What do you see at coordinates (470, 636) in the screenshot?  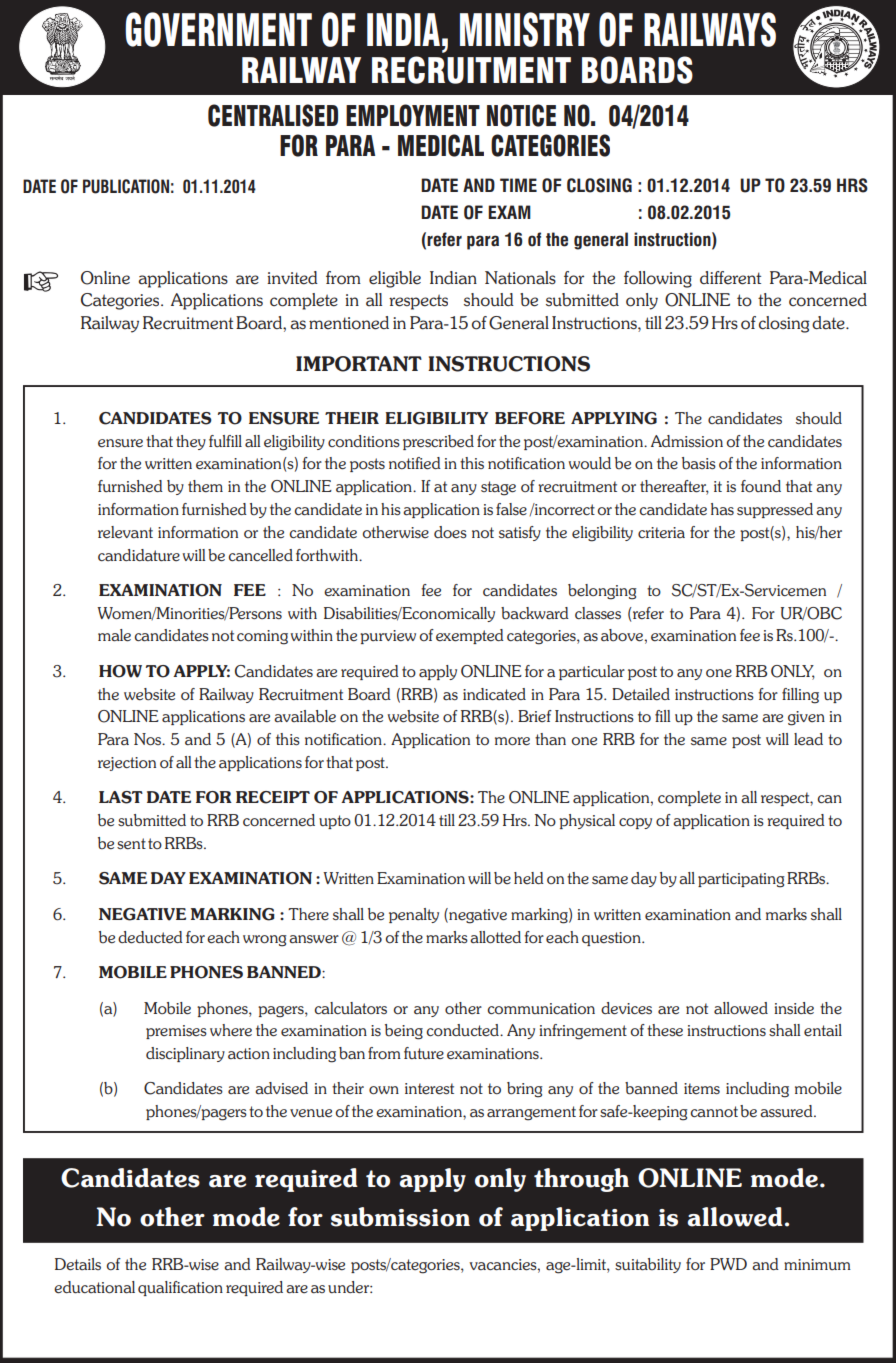 I see `exempted` at bounding box center [470, 636].
